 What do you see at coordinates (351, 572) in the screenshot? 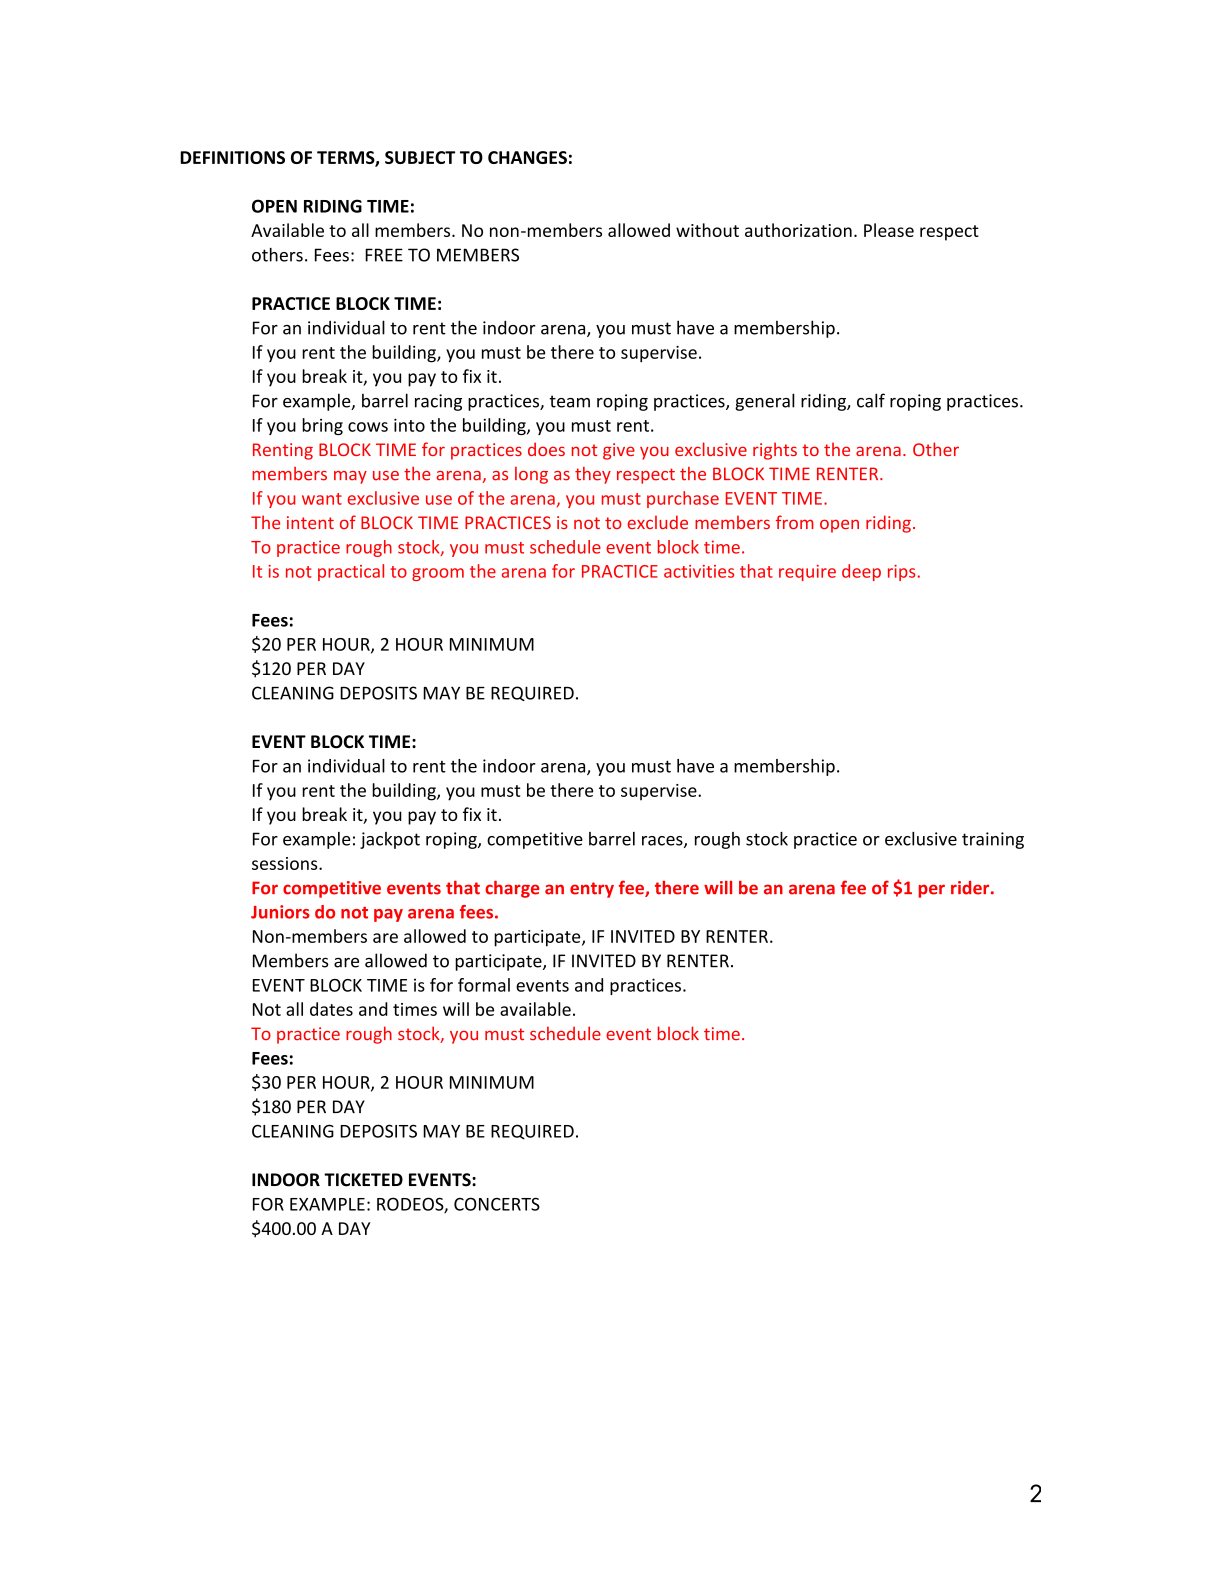
I see `practical` at bounding box center [351, 572].
